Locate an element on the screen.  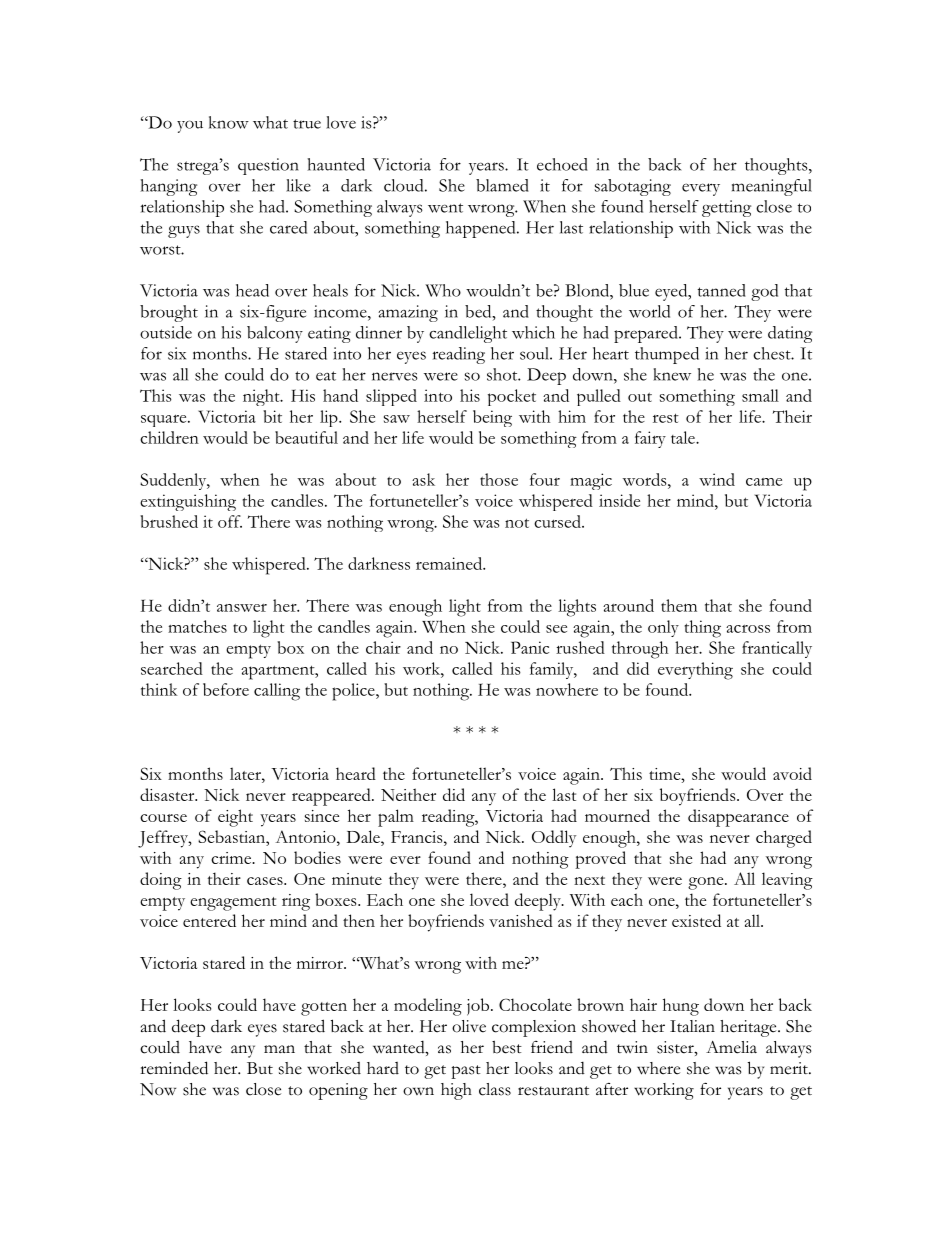
remained is located at coordinates (450, 563).
